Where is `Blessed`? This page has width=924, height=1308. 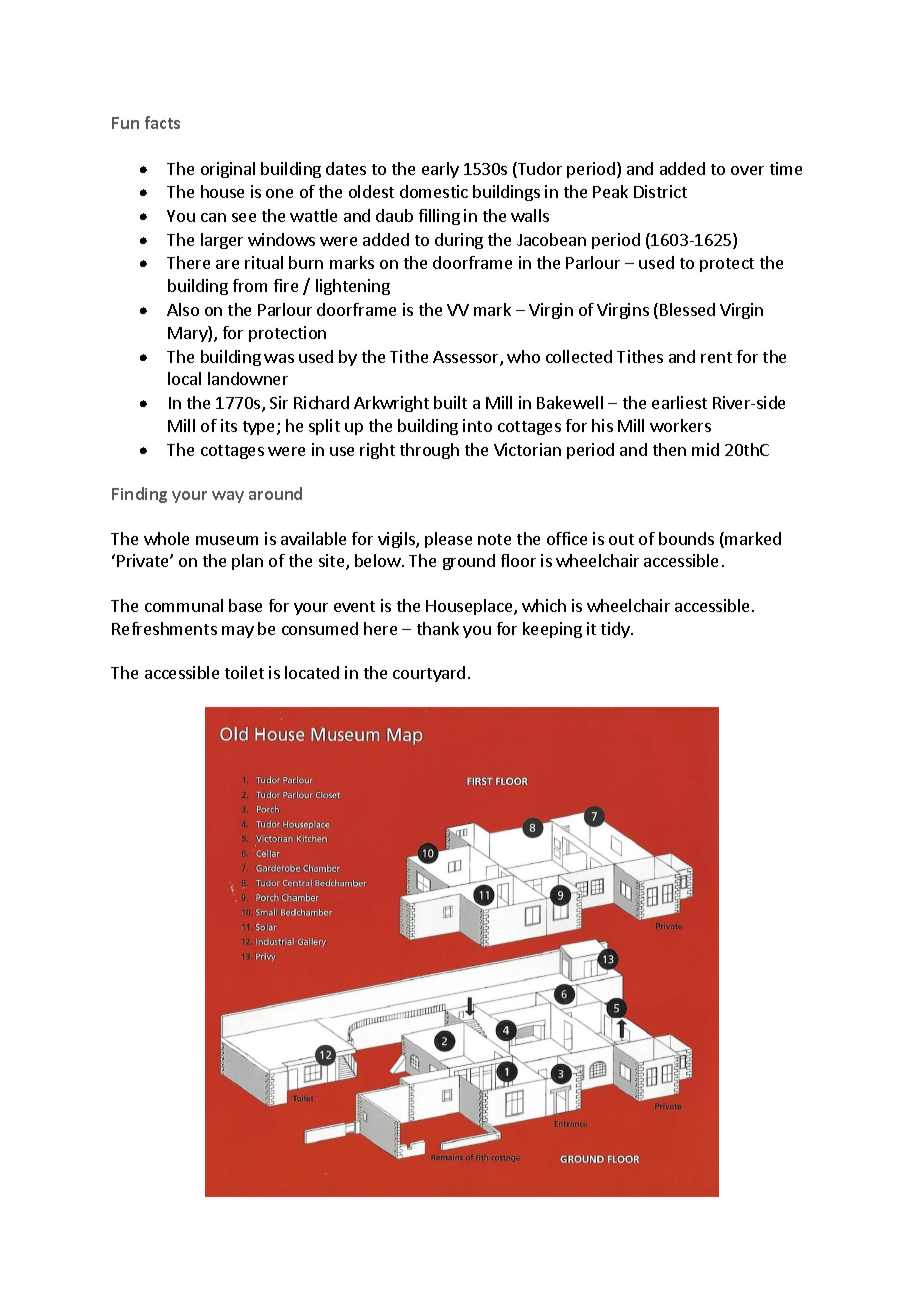
Blessed is located at coordinates (687, 309).
